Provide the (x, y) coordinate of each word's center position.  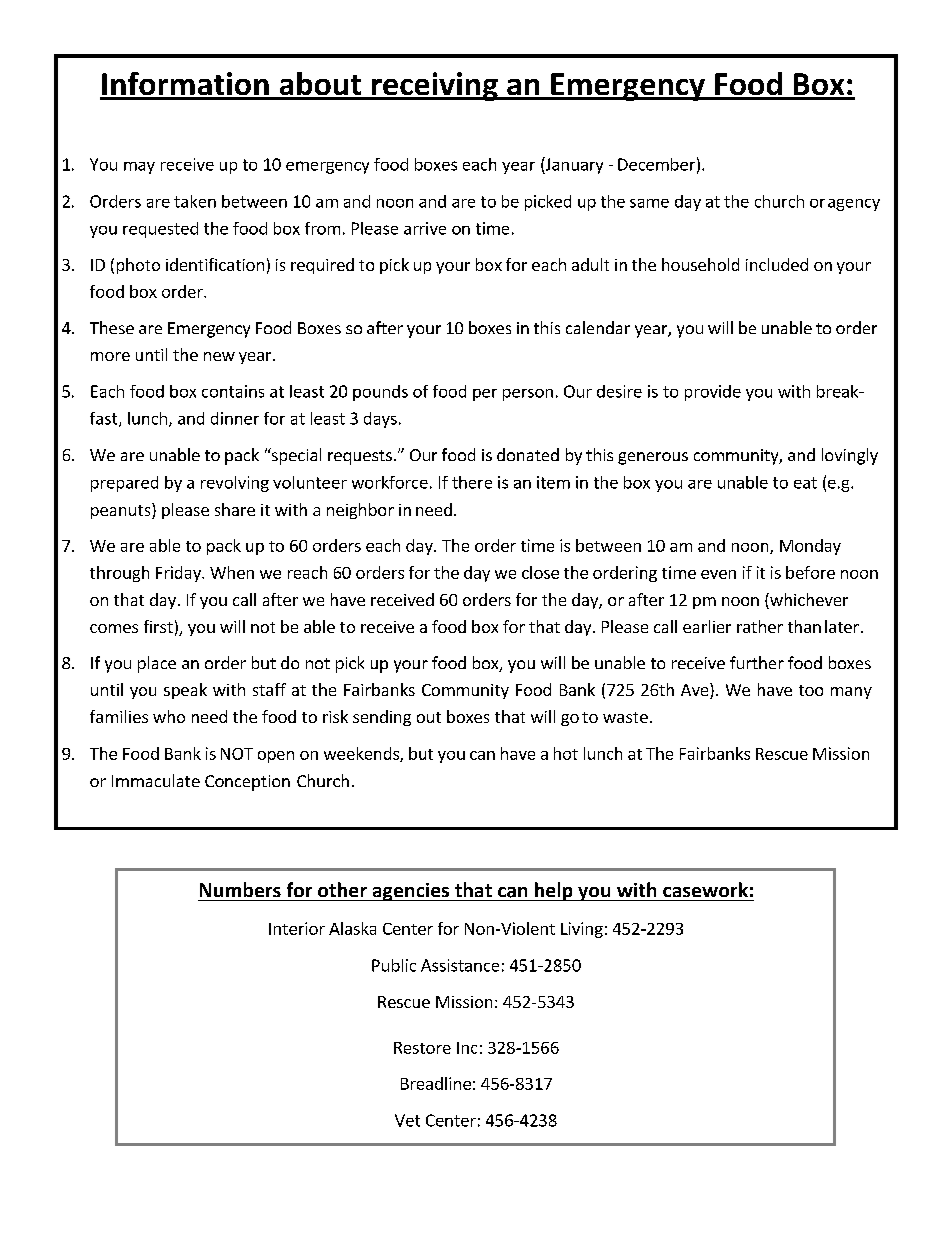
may (139, 168)
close (540, 572)
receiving (435, 86)
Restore (422, 1048)
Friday (179, 574)
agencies (411, 892)
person (528, 395)
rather (760, 626)
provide (713, 393)
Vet (407, 1120)
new (219, 356)
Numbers (240, 889)
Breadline (436, 1083)
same (649, 203)
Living (582, 930)
